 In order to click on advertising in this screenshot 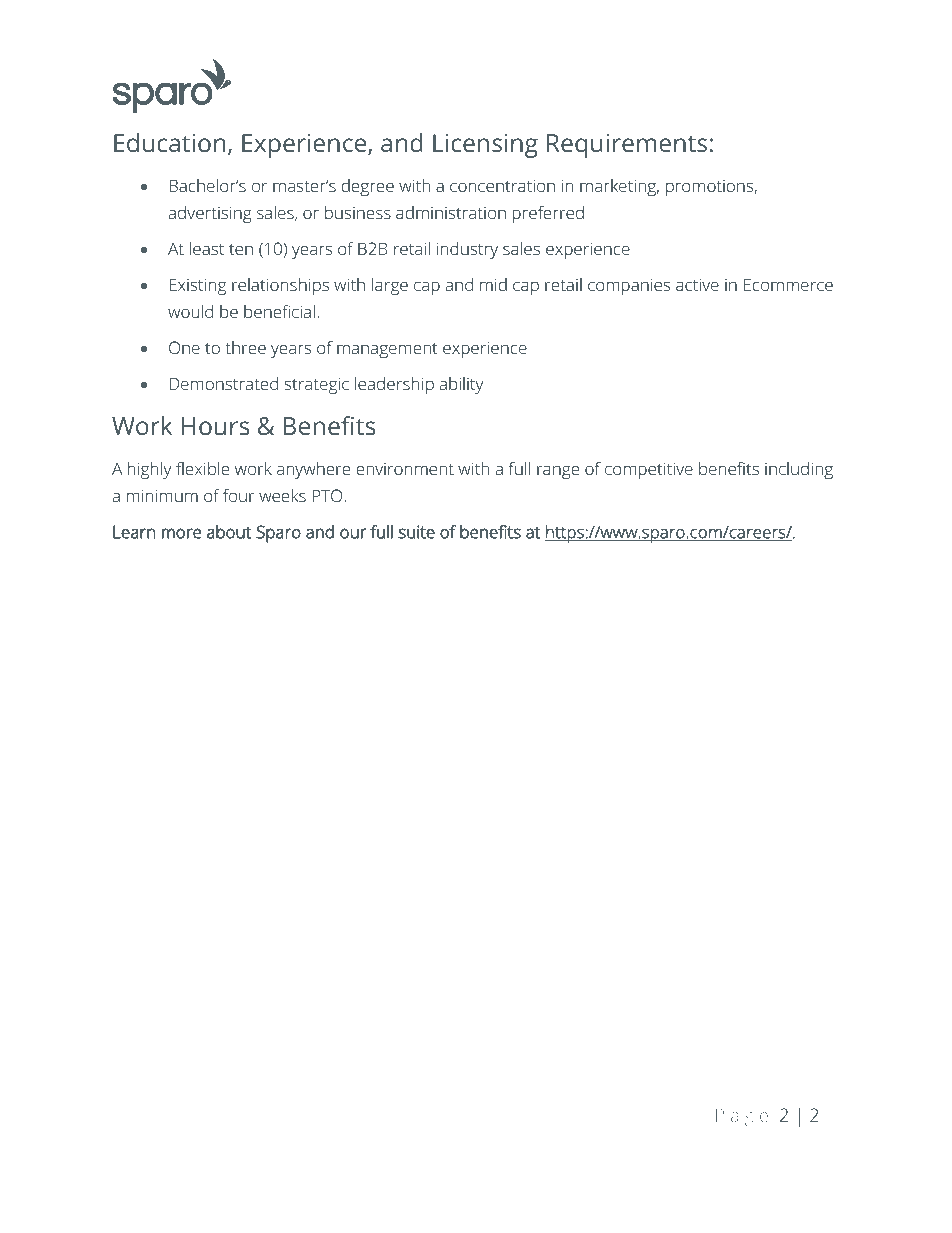, I will do `click(210, 214)`.
